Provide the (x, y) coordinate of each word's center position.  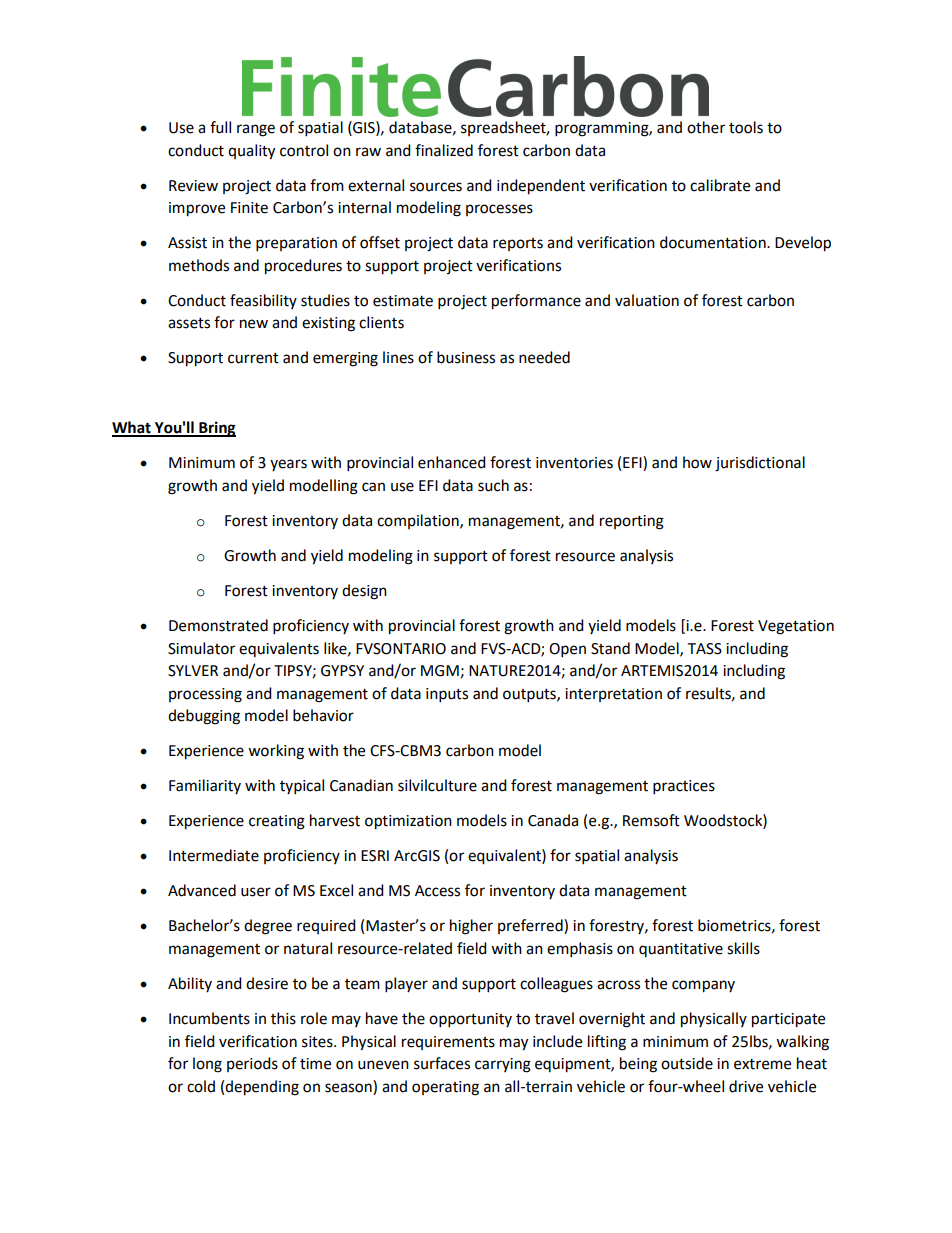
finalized (444, 150)
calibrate (720, 185)
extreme (762, 1064)
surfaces (442, 1063)
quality (251, 152)
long (207, 1065)
